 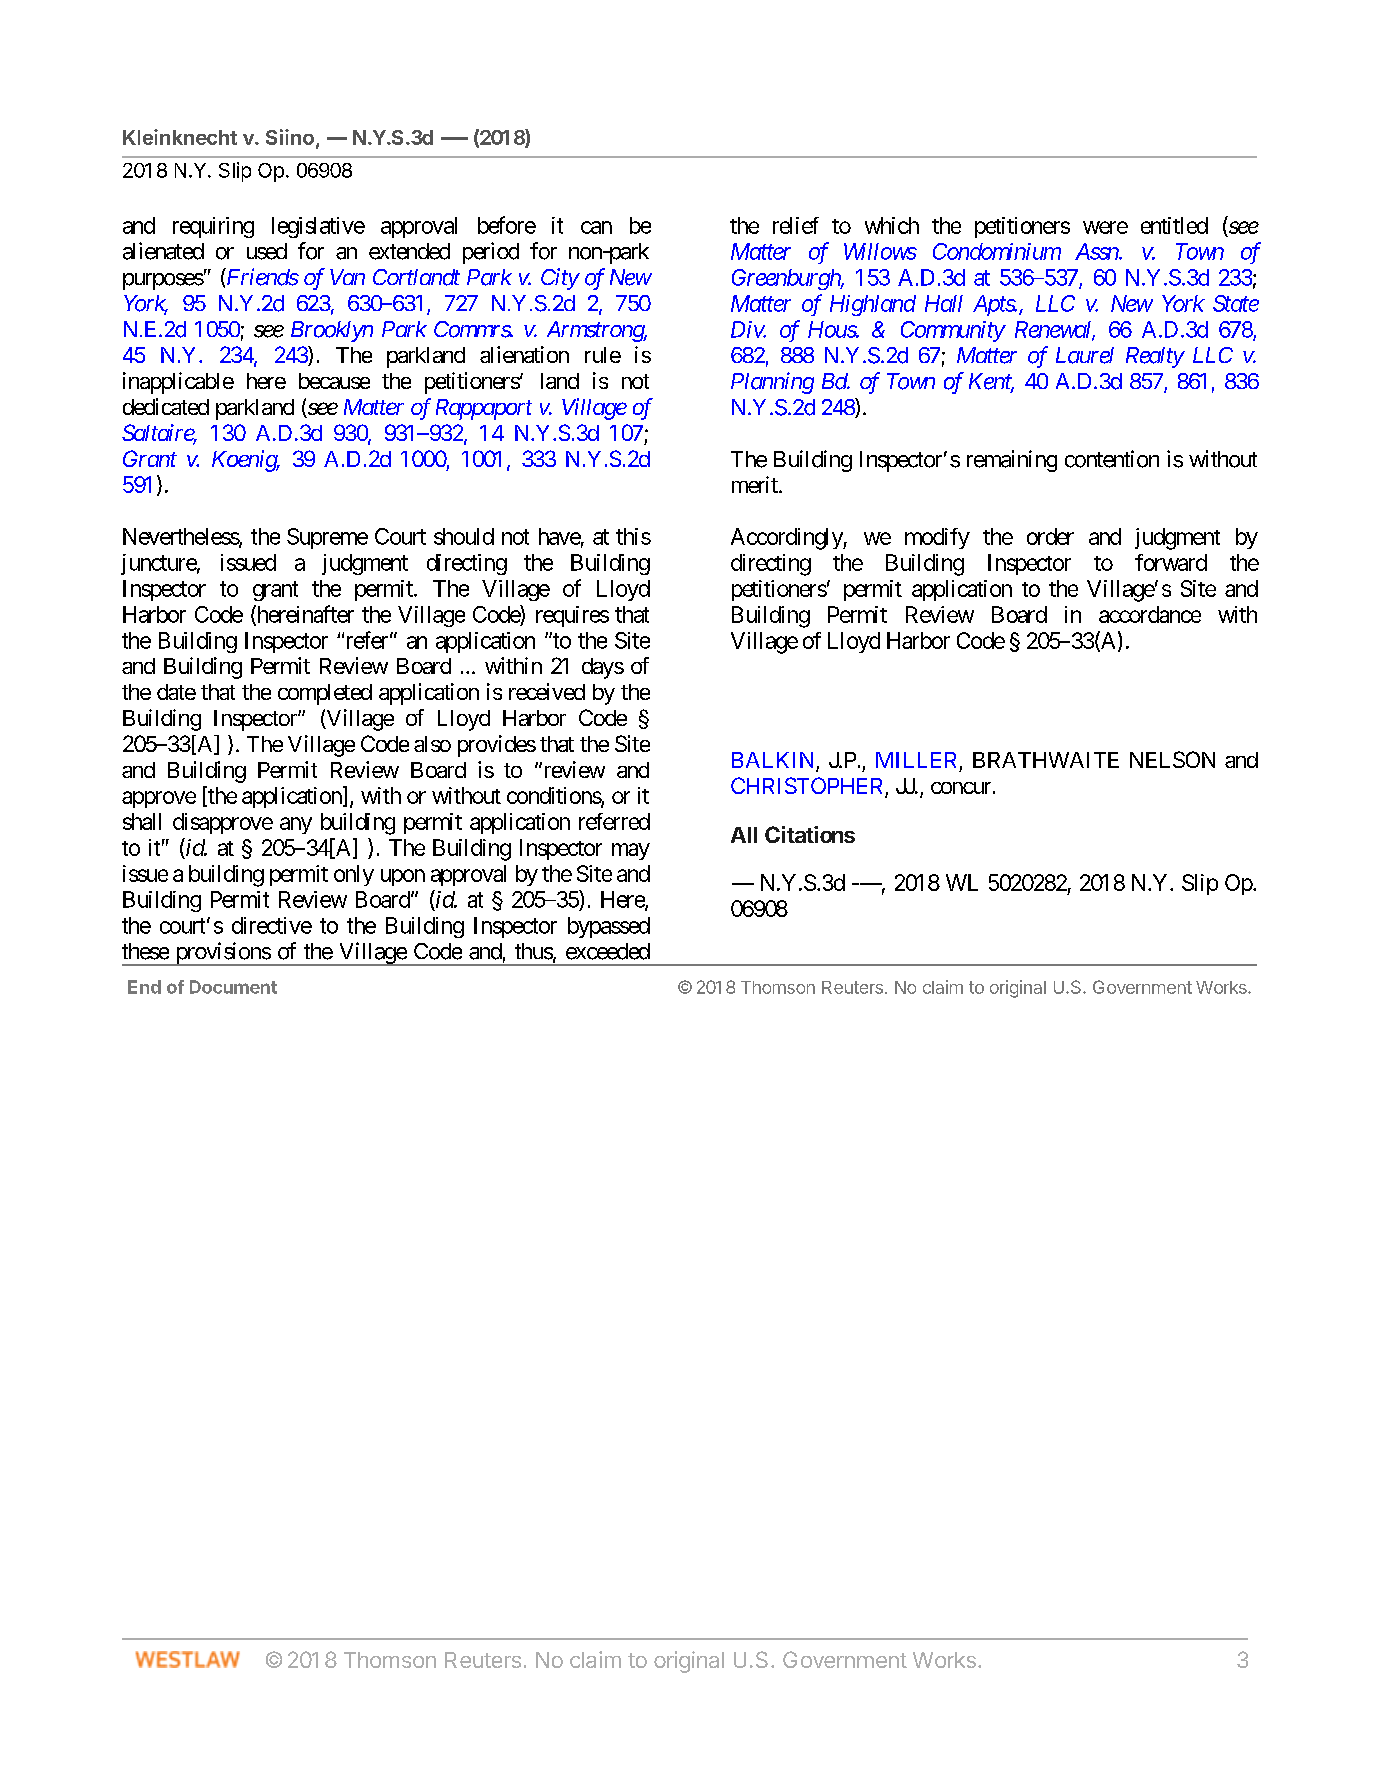 What do you see at coordinates (596, 227) in the page?
I see `can` at bounding box center [596, 227].
